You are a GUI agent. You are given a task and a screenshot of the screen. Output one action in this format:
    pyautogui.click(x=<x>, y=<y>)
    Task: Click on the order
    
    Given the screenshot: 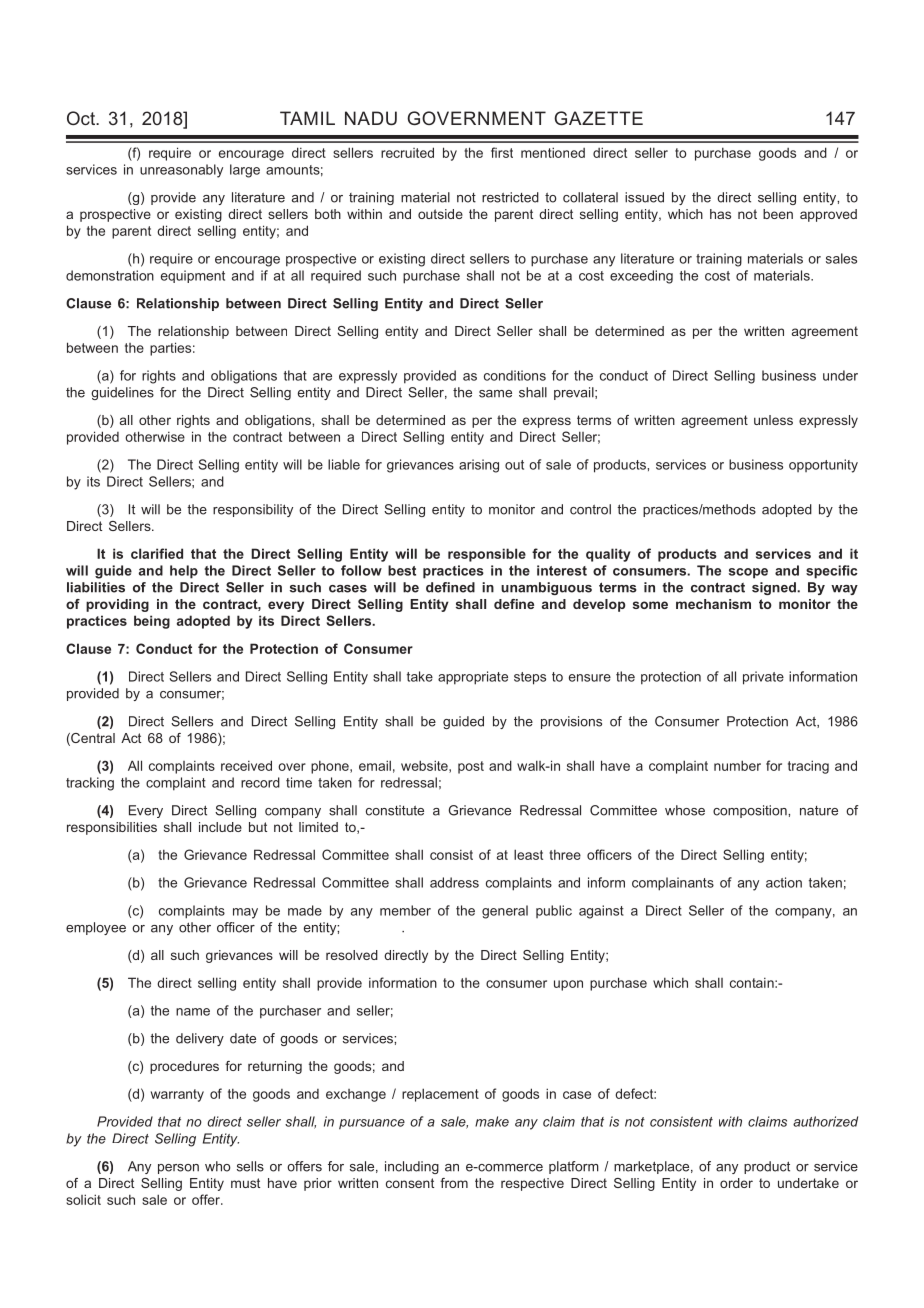 What is the action you would take?
    pyautogui.click(x=736, y=1183)
